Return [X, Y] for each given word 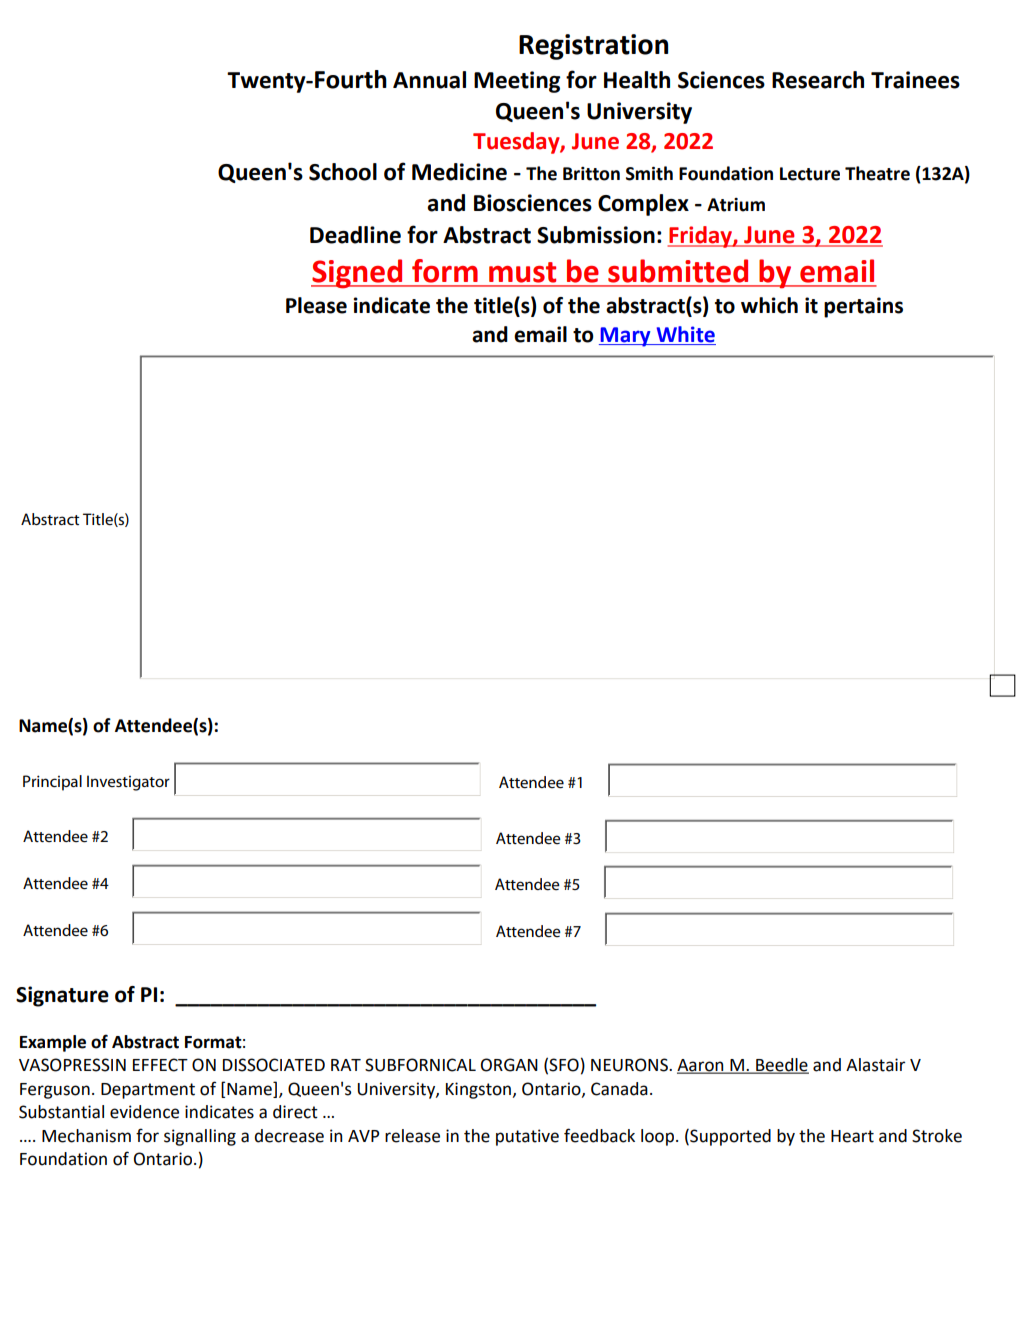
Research [818, 80]
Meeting [517, 82]
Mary [626, 337]
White [685, 335]
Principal [52, 783]
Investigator [128, 783]
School [343, 172]
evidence [144, 1112]
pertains [863, 307]
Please [316, 305]
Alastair [875, 1065]
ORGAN [509, 1065]
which [769, 305]
